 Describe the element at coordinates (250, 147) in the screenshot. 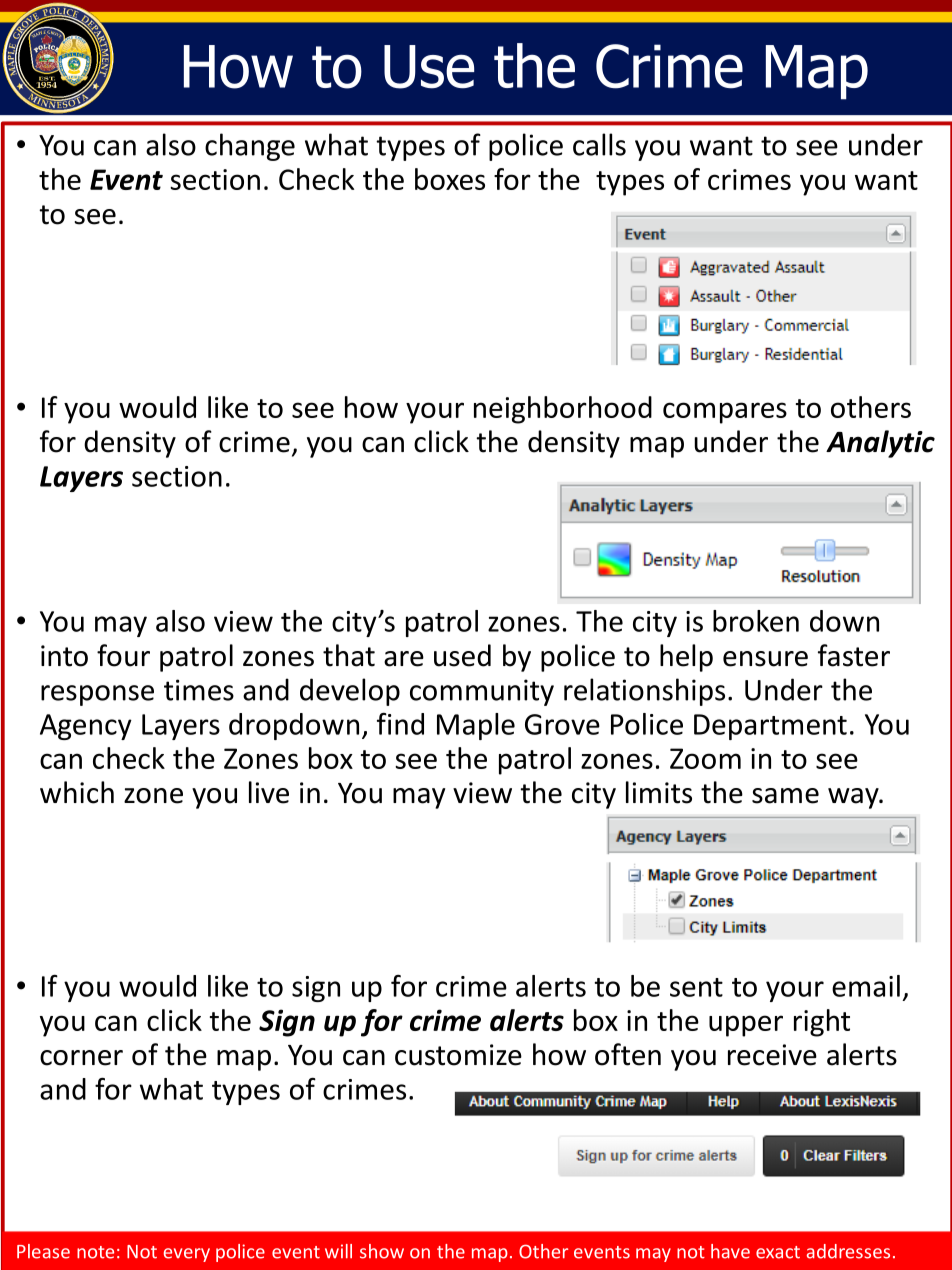

I see `change` at that location.
